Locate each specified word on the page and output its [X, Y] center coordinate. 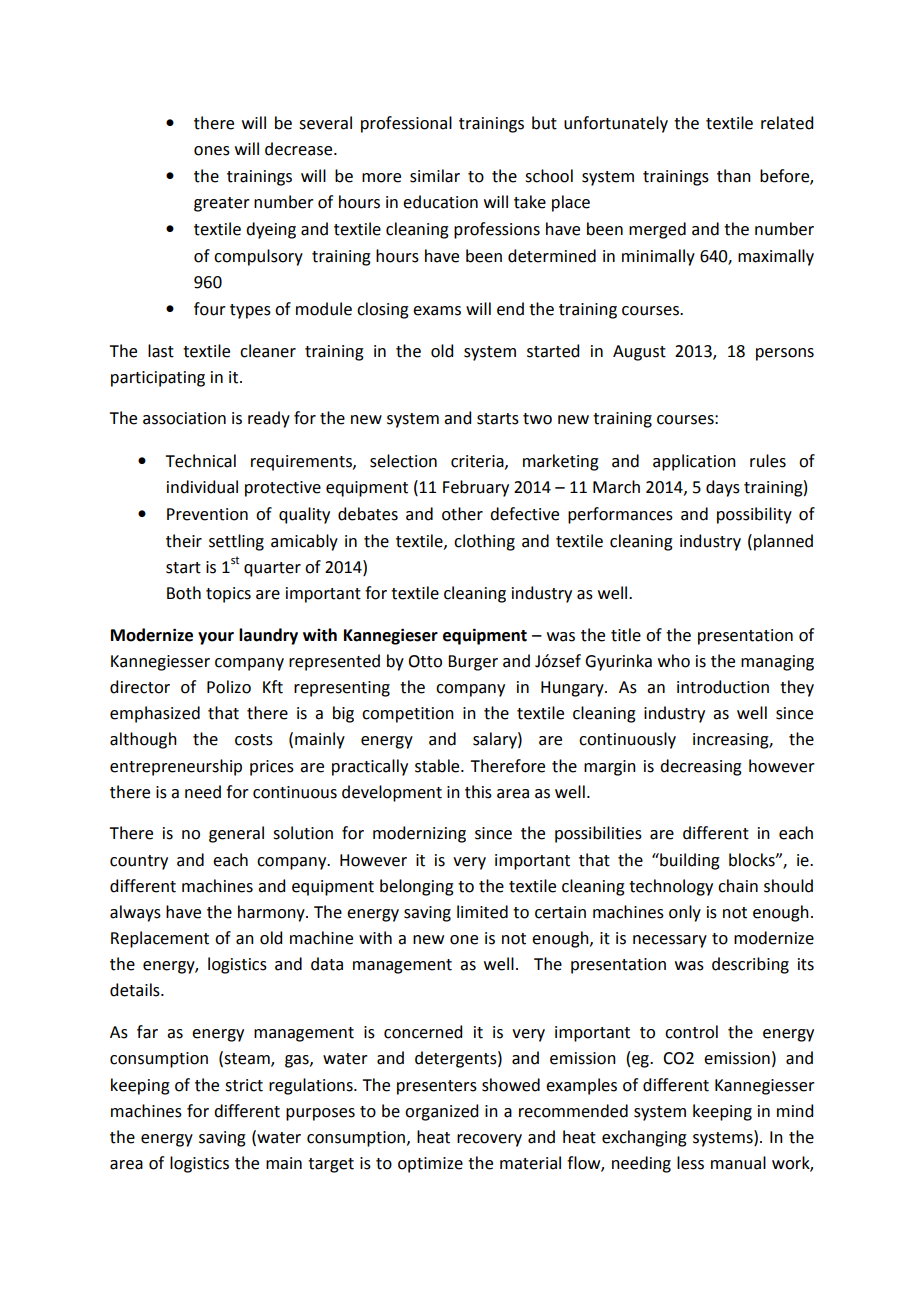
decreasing [701, 767]
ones [212, 151]
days [723, 488]
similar [435, 176]
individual [202, 487]
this [478, 792]
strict [244, 1085]
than [734, 176]
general [236, 834]
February [476, 488]
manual [738, 1163]
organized [441, 1112]
